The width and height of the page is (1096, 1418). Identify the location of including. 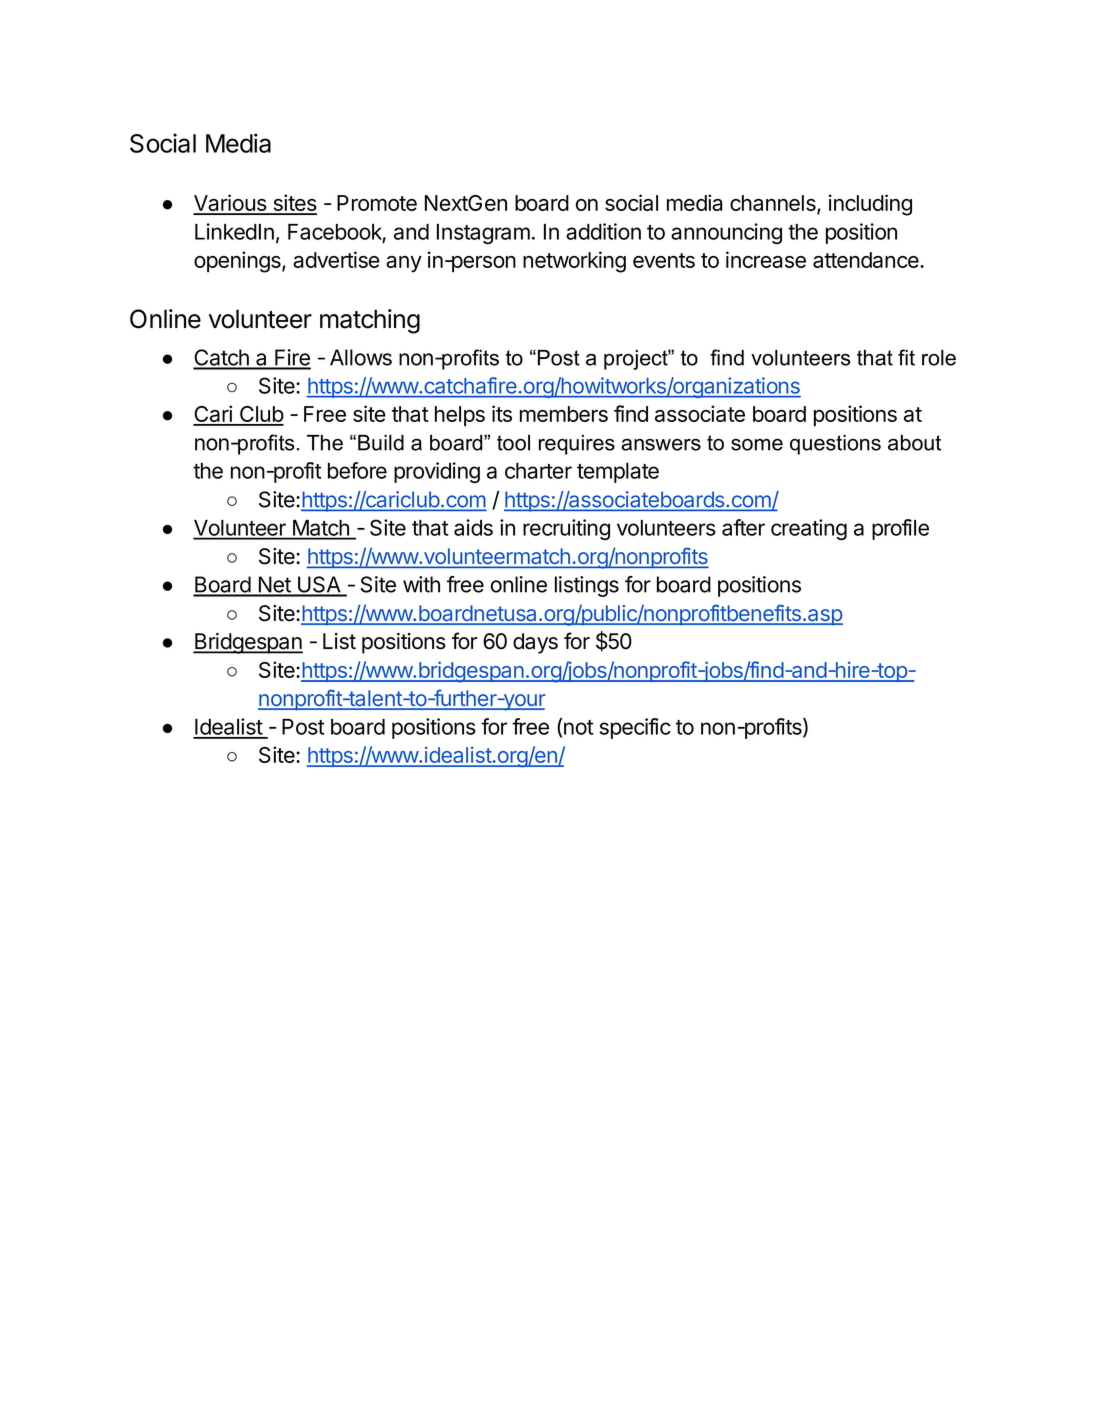
(870, 205).
